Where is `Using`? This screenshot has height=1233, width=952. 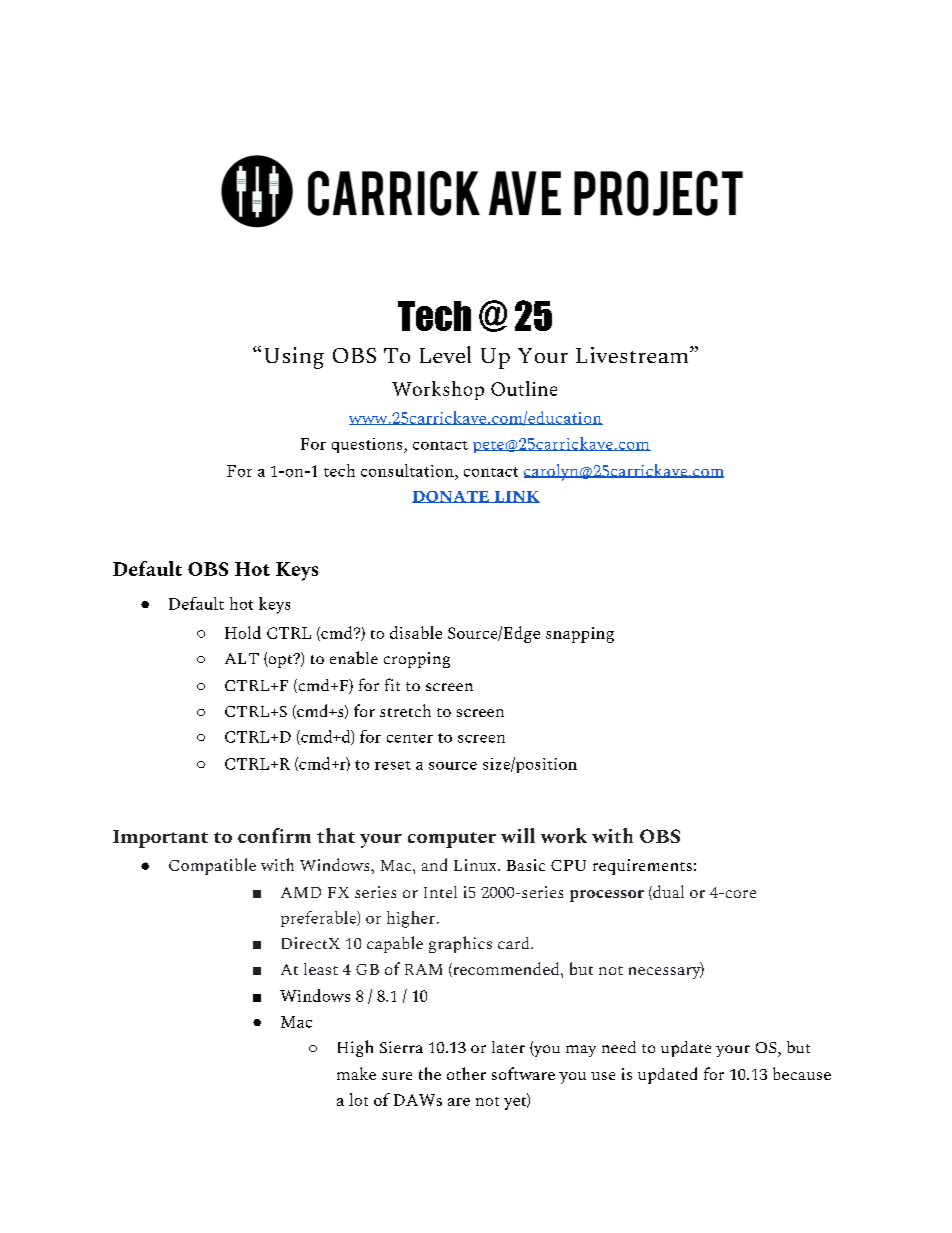 Using is located at coordinates (294, 358).
